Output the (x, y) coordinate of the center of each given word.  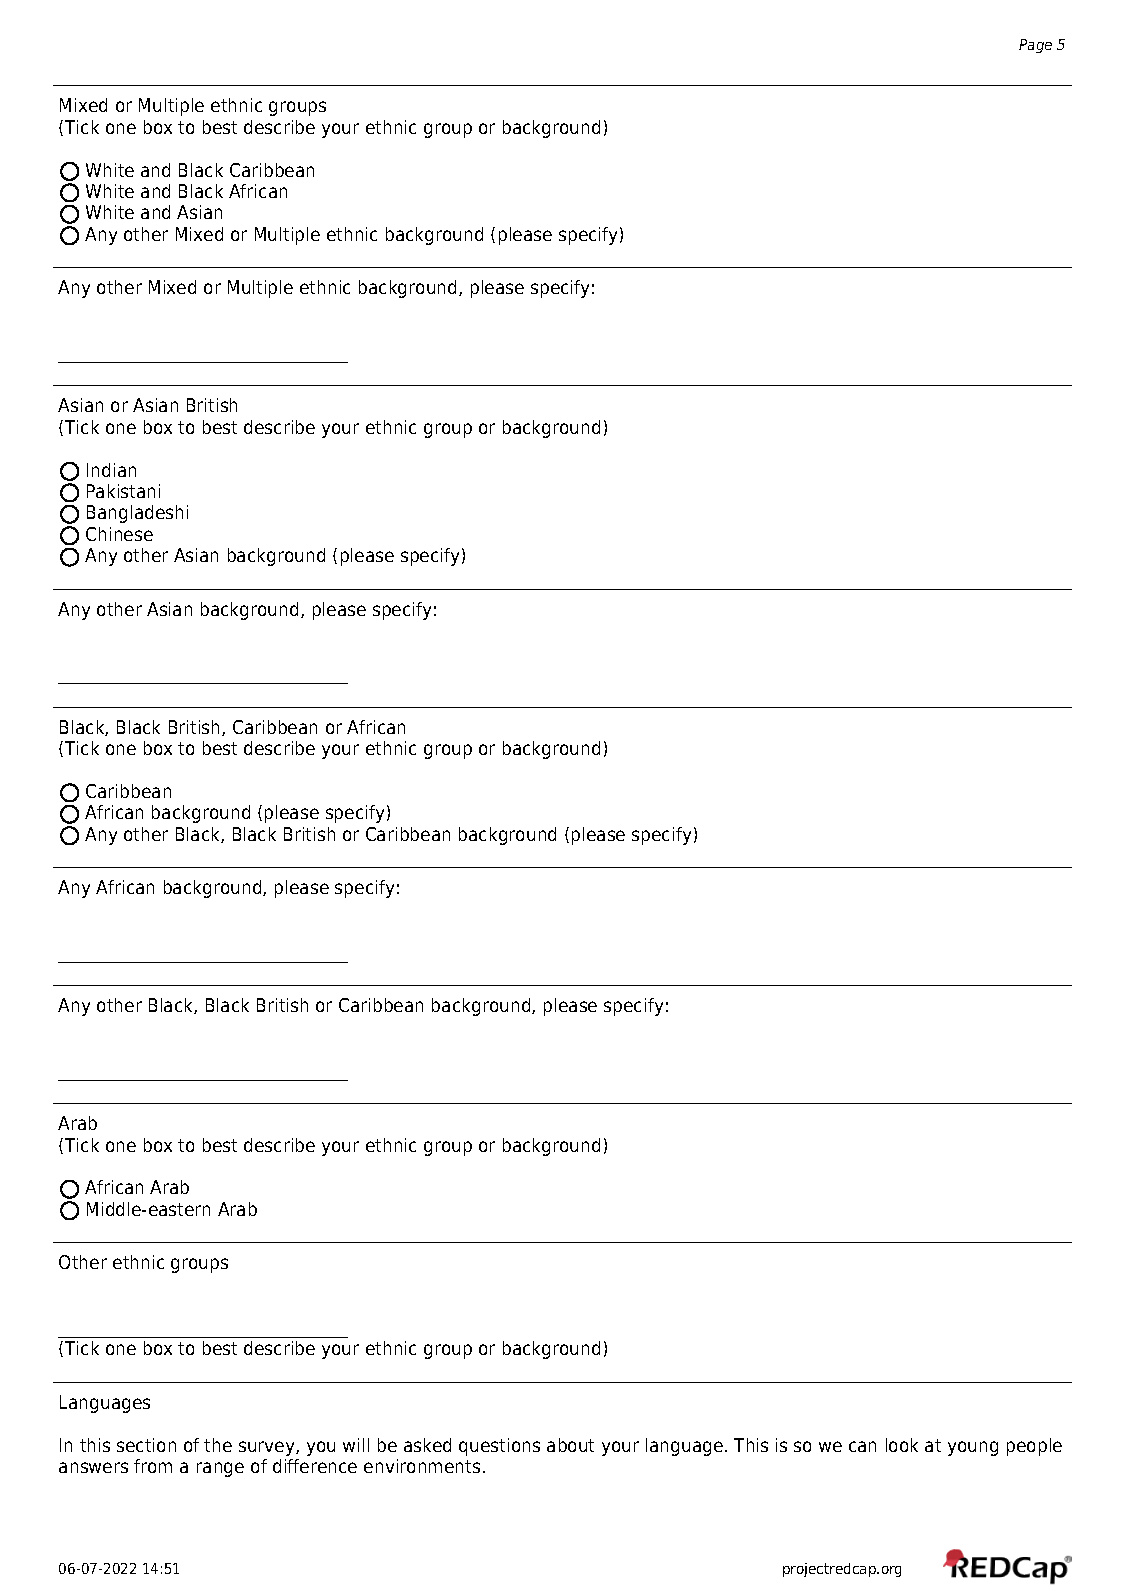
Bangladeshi (137, 514)
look (902, 1445)
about (570, 1445)
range (220, 1469)
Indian (111, 470)
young (973, 1448)
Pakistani (123, 491)
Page (1035, 46)
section (146, 1445)
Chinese (119, 534)
